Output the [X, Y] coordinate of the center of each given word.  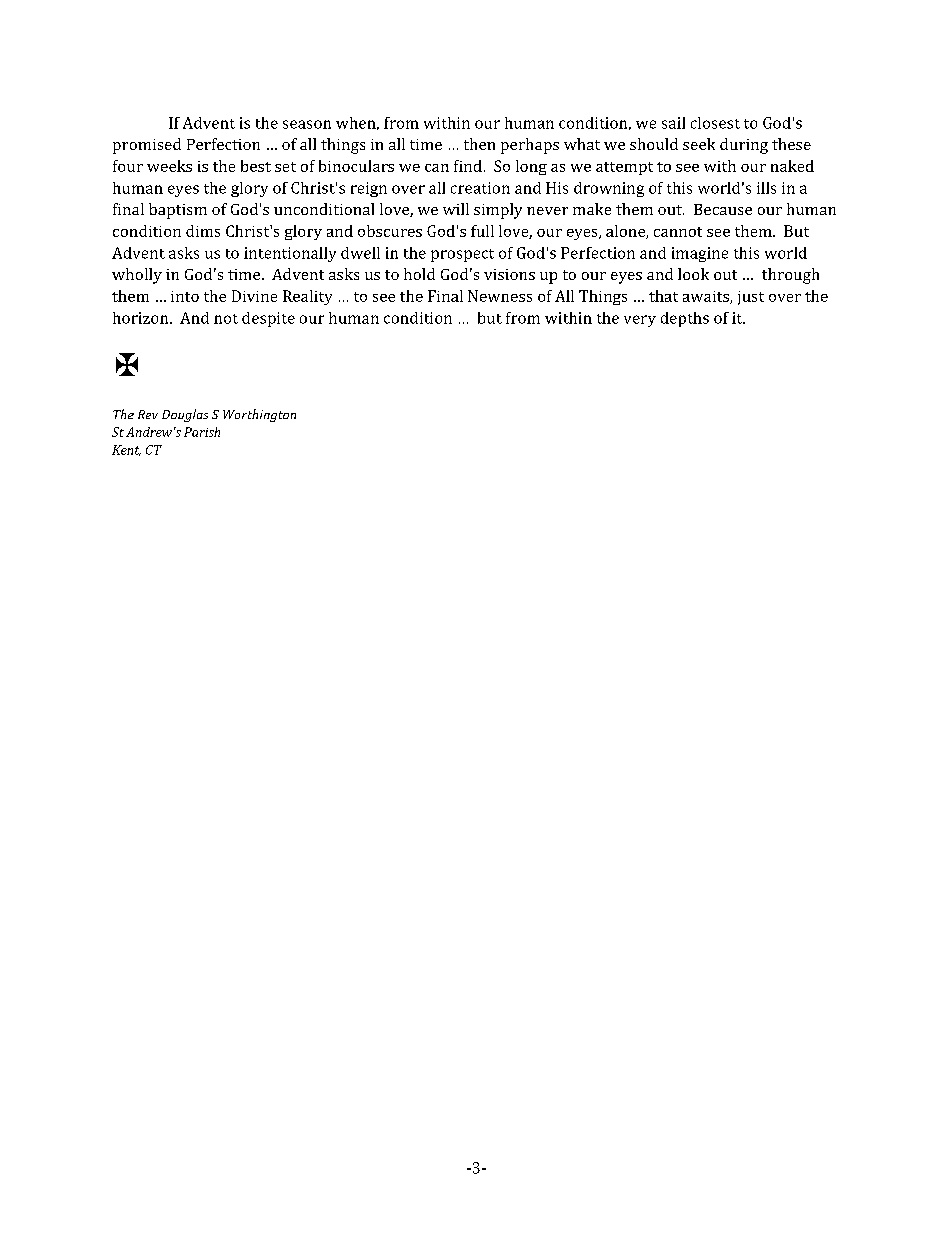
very [640, 321]
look [693, 274]
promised [147, 146]
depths [685, 319]
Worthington [259, 415]
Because [723, 209]
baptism [178, 211]
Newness [500, 296]
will [456, 209]
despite [268, 319]
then [479, 144]
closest [715, 123]
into [185, 296]
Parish [202, 432]
